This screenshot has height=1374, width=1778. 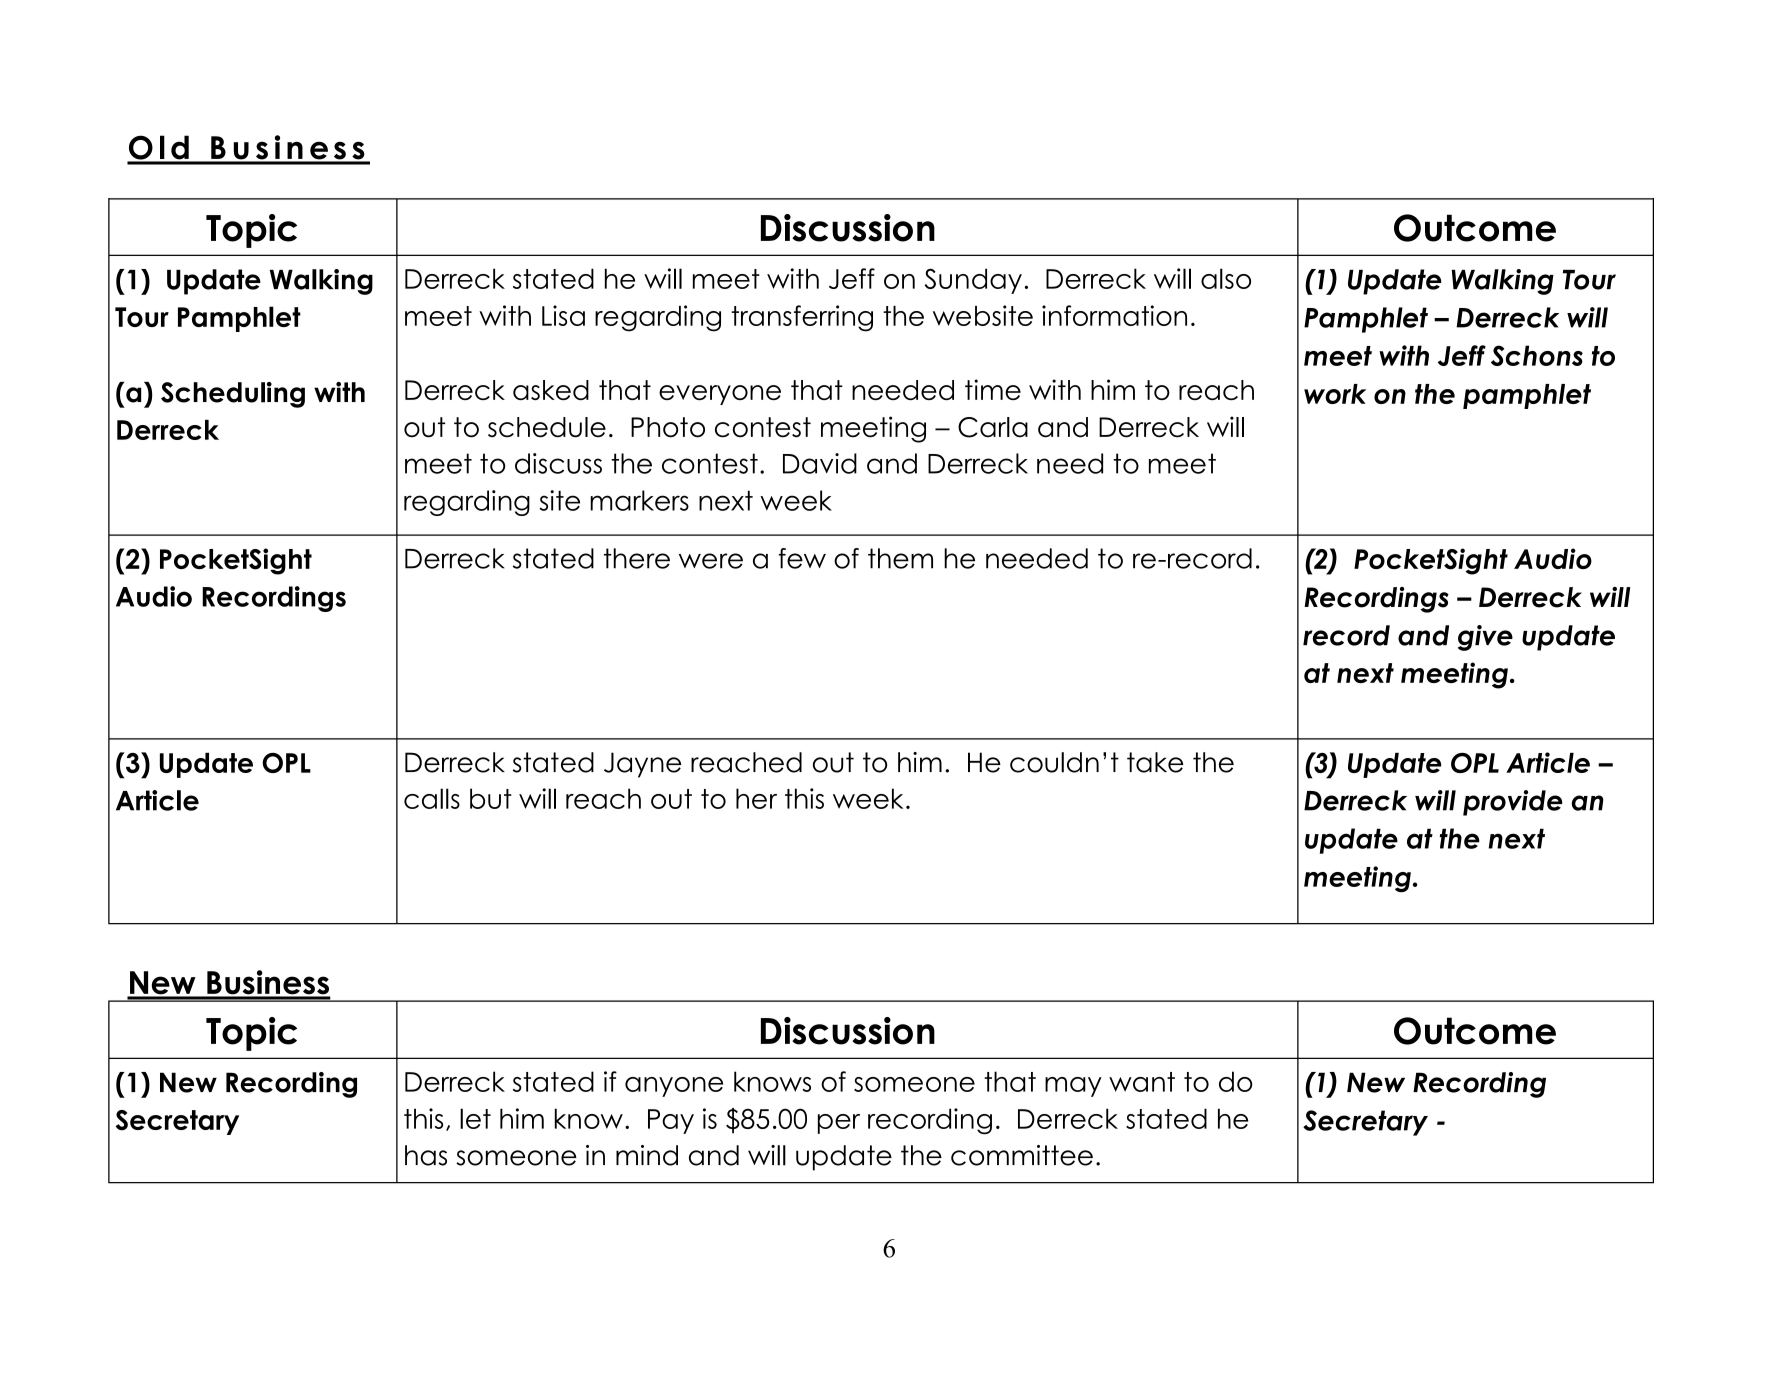 I want to click on provide, so click(x=1513, y=803).
